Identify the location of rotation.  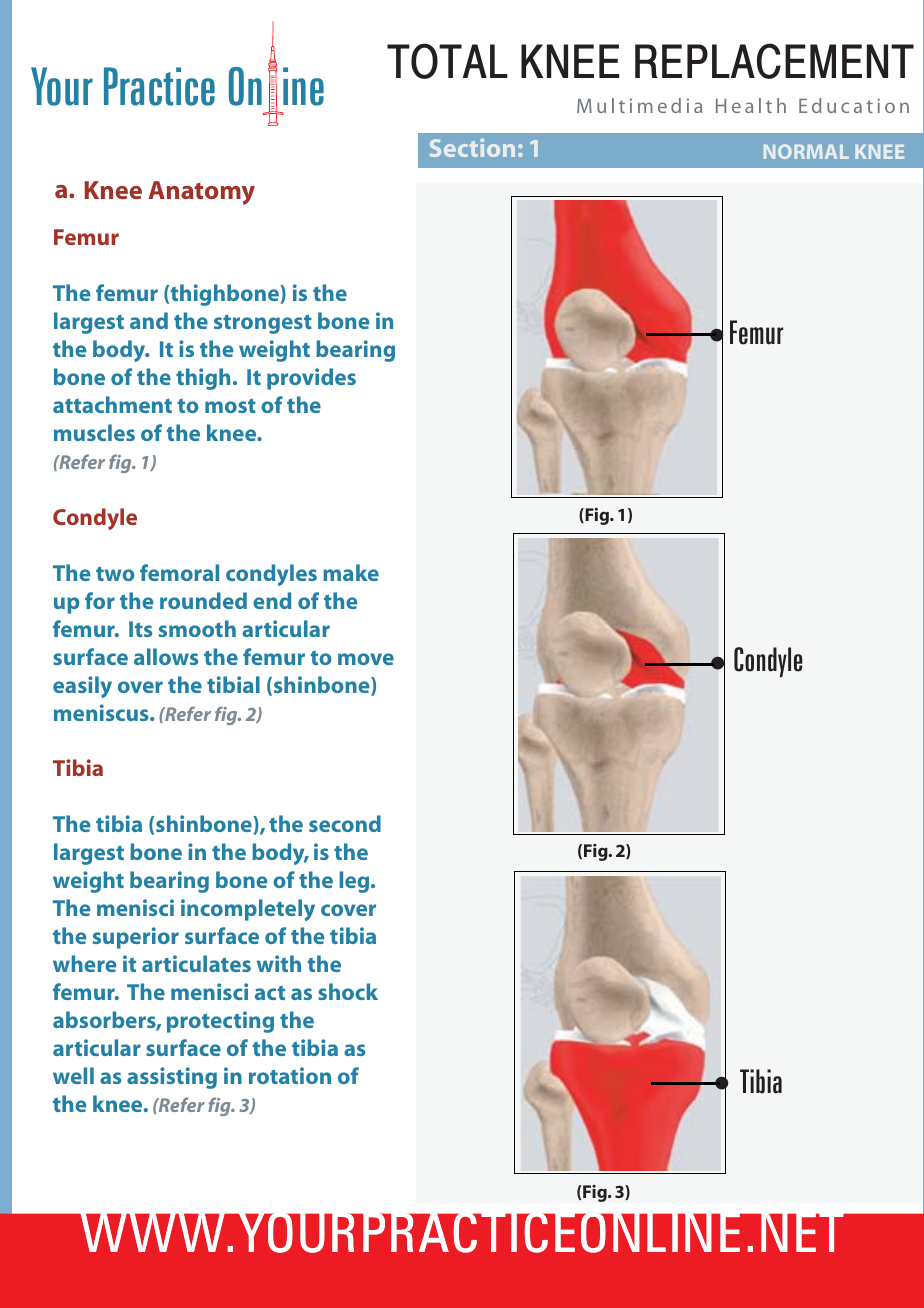
(290, 1075).
